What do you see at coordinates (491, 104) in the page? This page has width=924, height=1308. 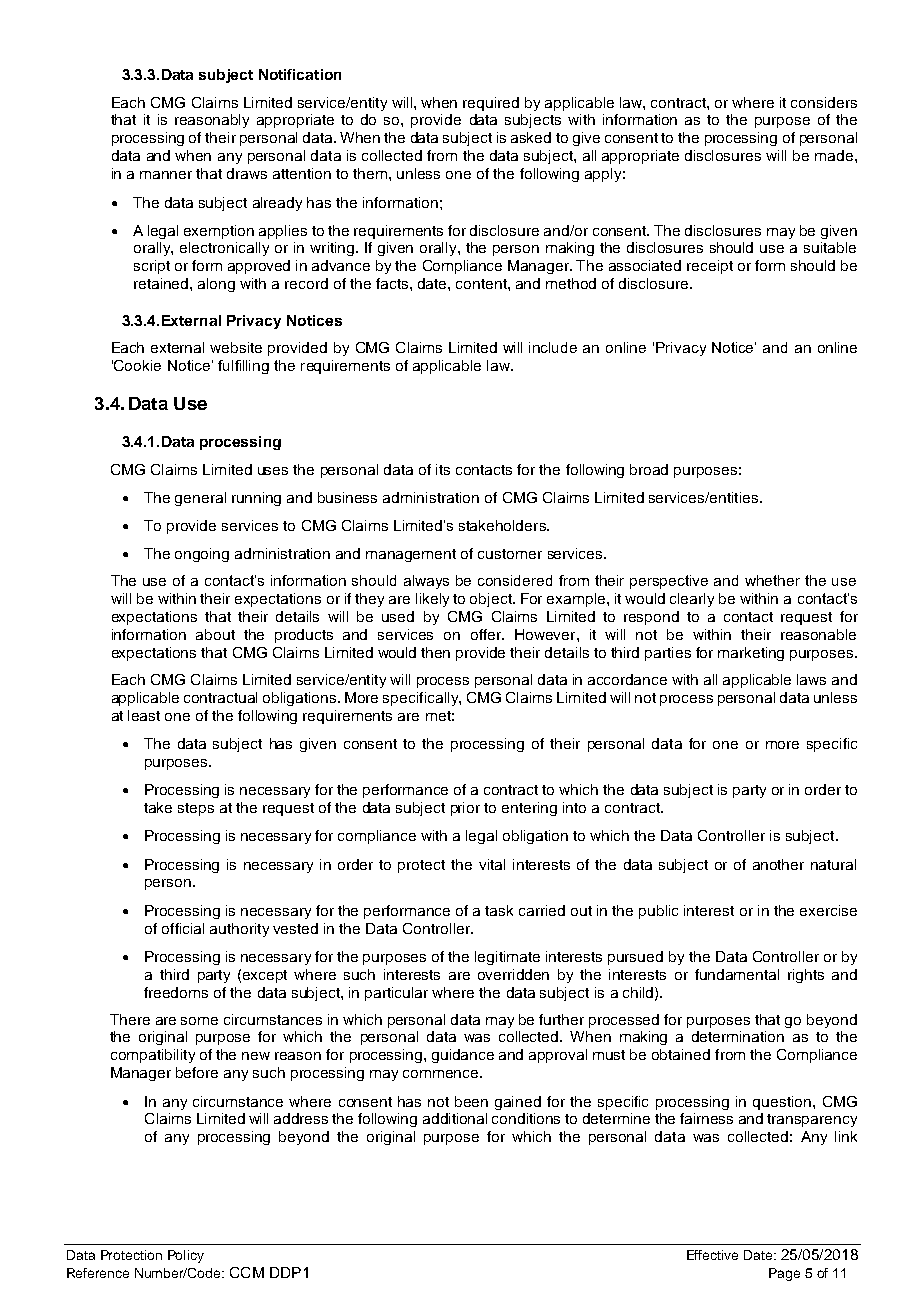 I see `required` at bounding box center [491, 104].
